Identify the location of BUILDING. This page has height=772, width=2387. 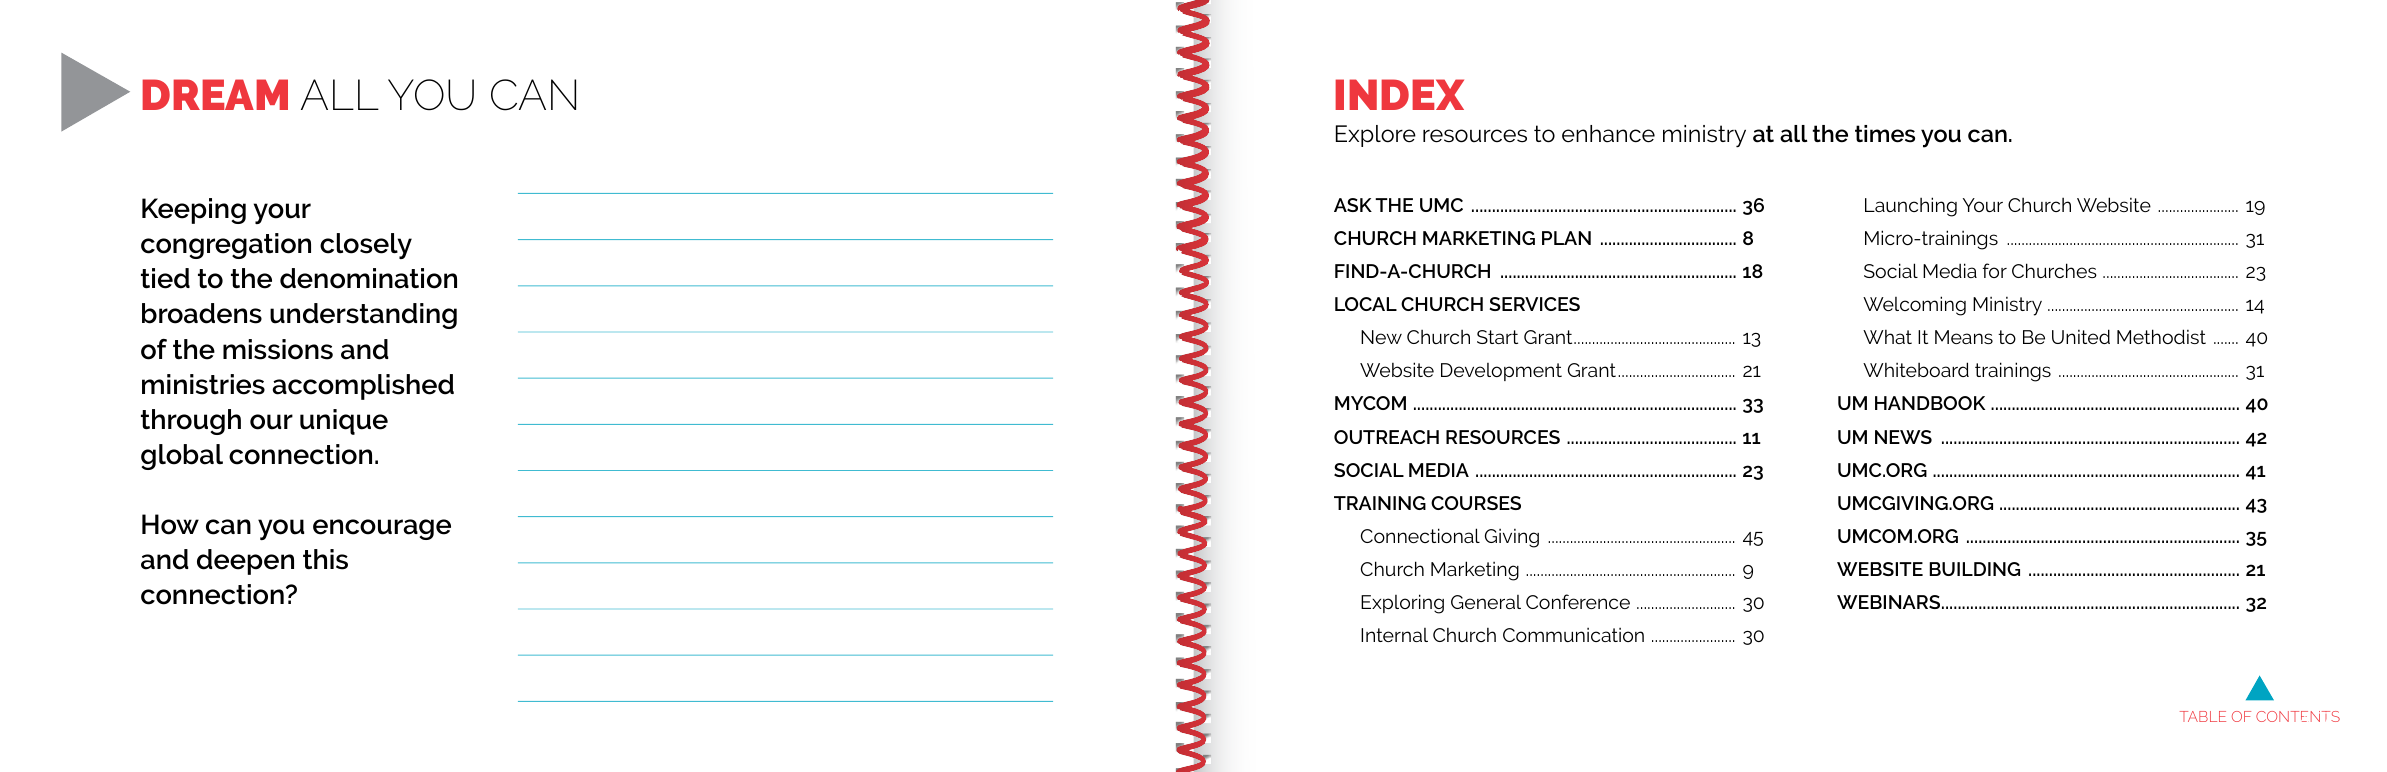
(1975, 569).
